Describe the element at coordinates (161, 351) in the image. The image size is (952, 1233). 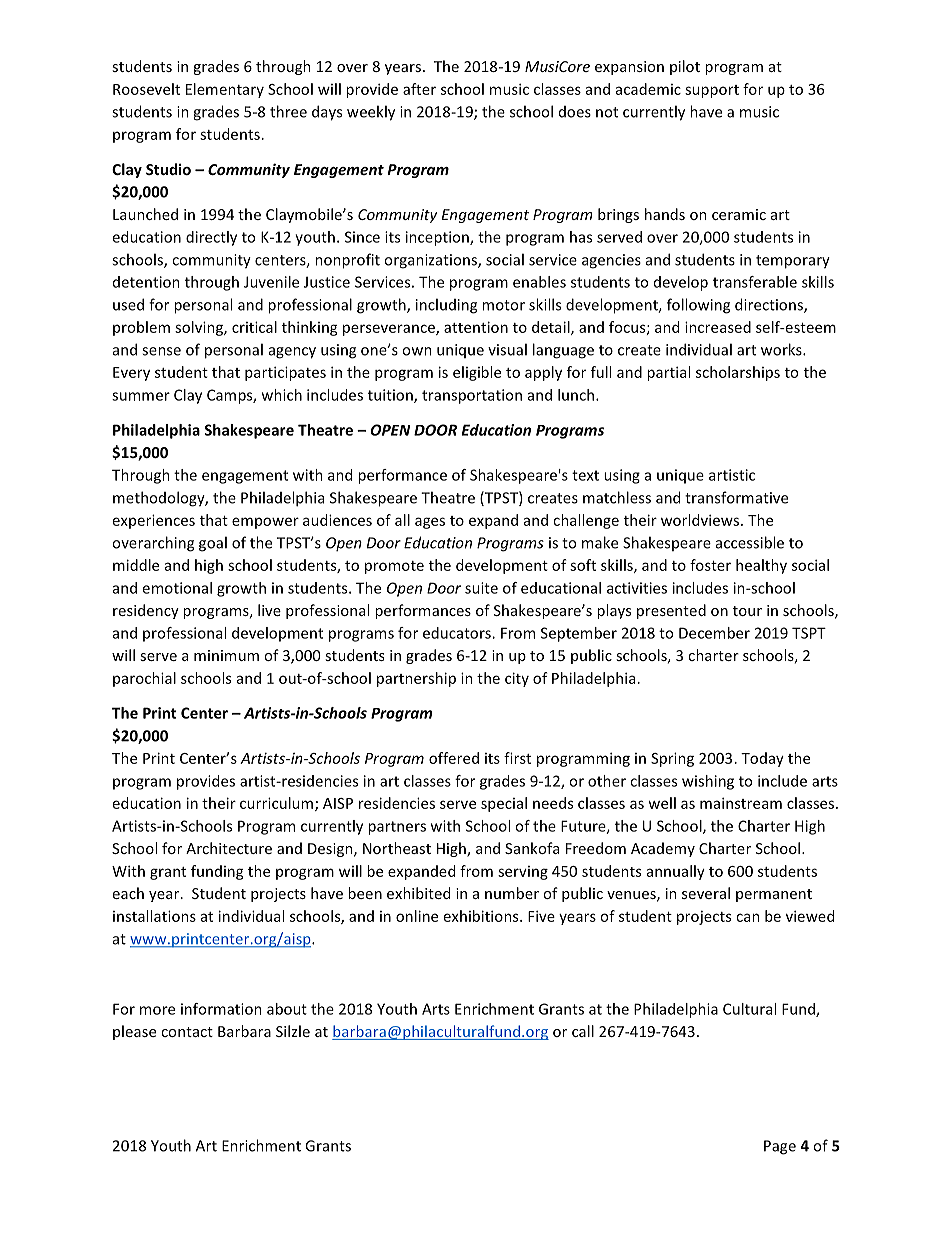
I see `sense` at that location.
